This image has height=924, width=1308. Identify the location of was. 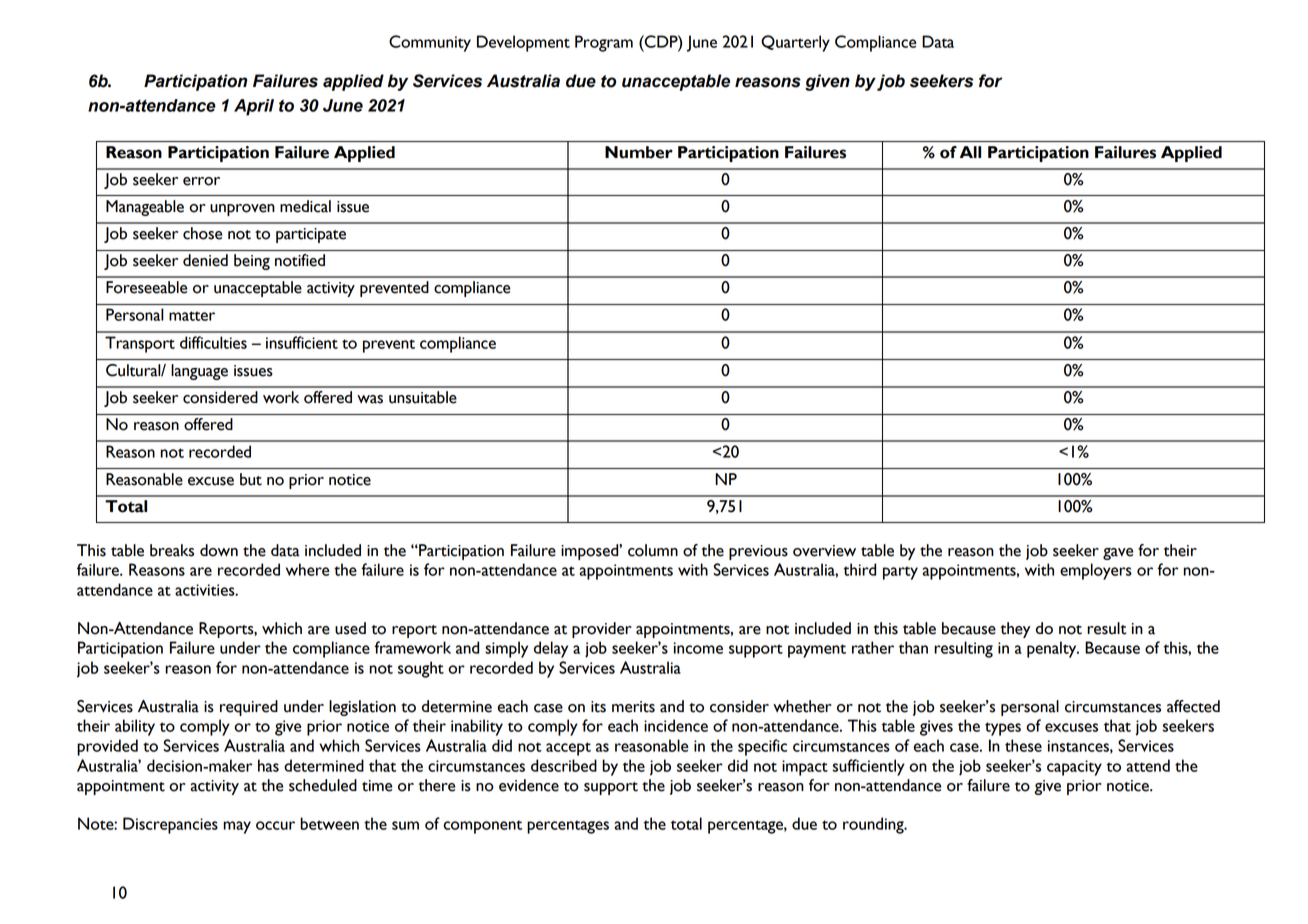
(370, 399).
